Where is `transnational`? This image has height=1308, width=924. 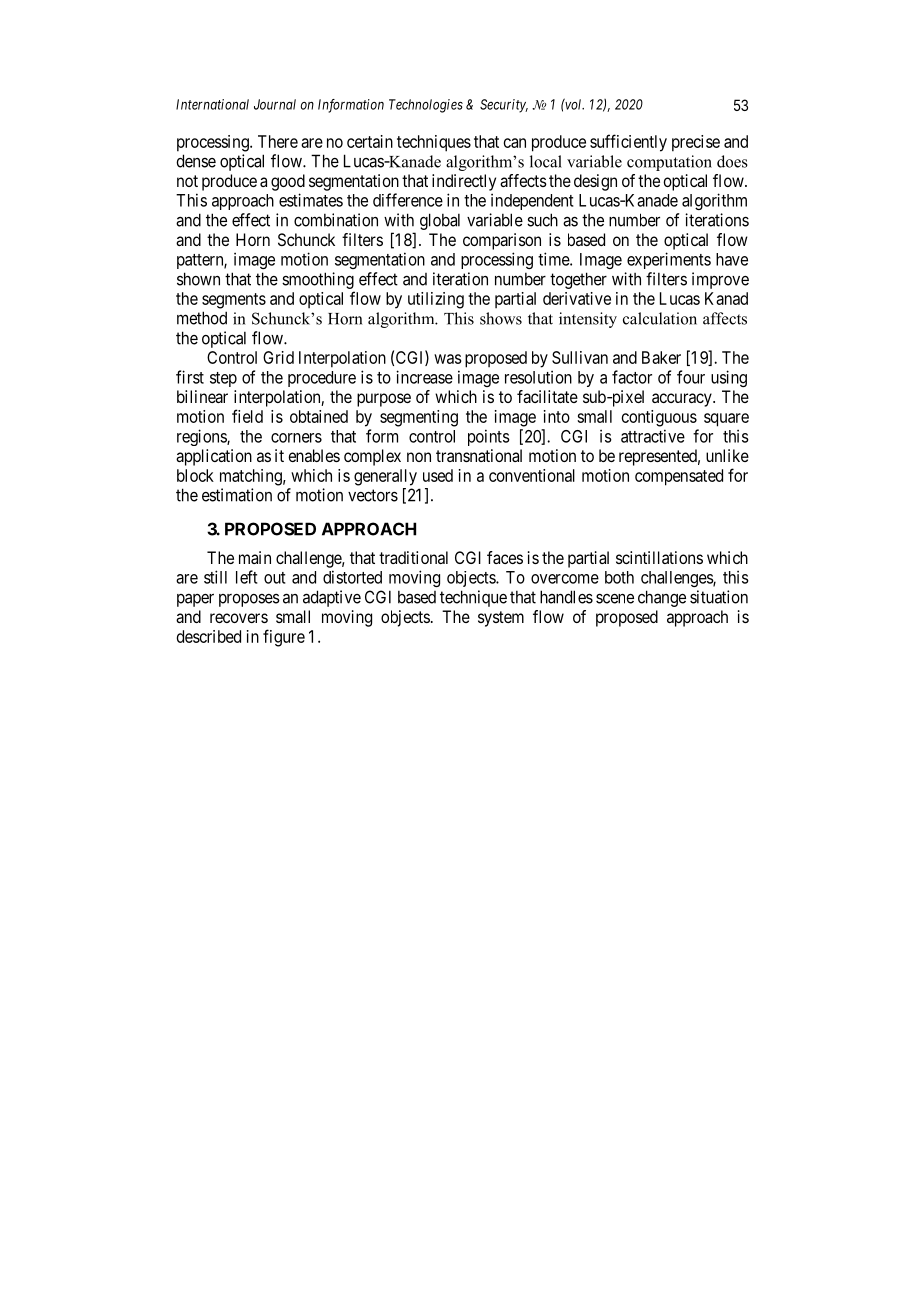
transnational is located at coordinates (479, 455).
